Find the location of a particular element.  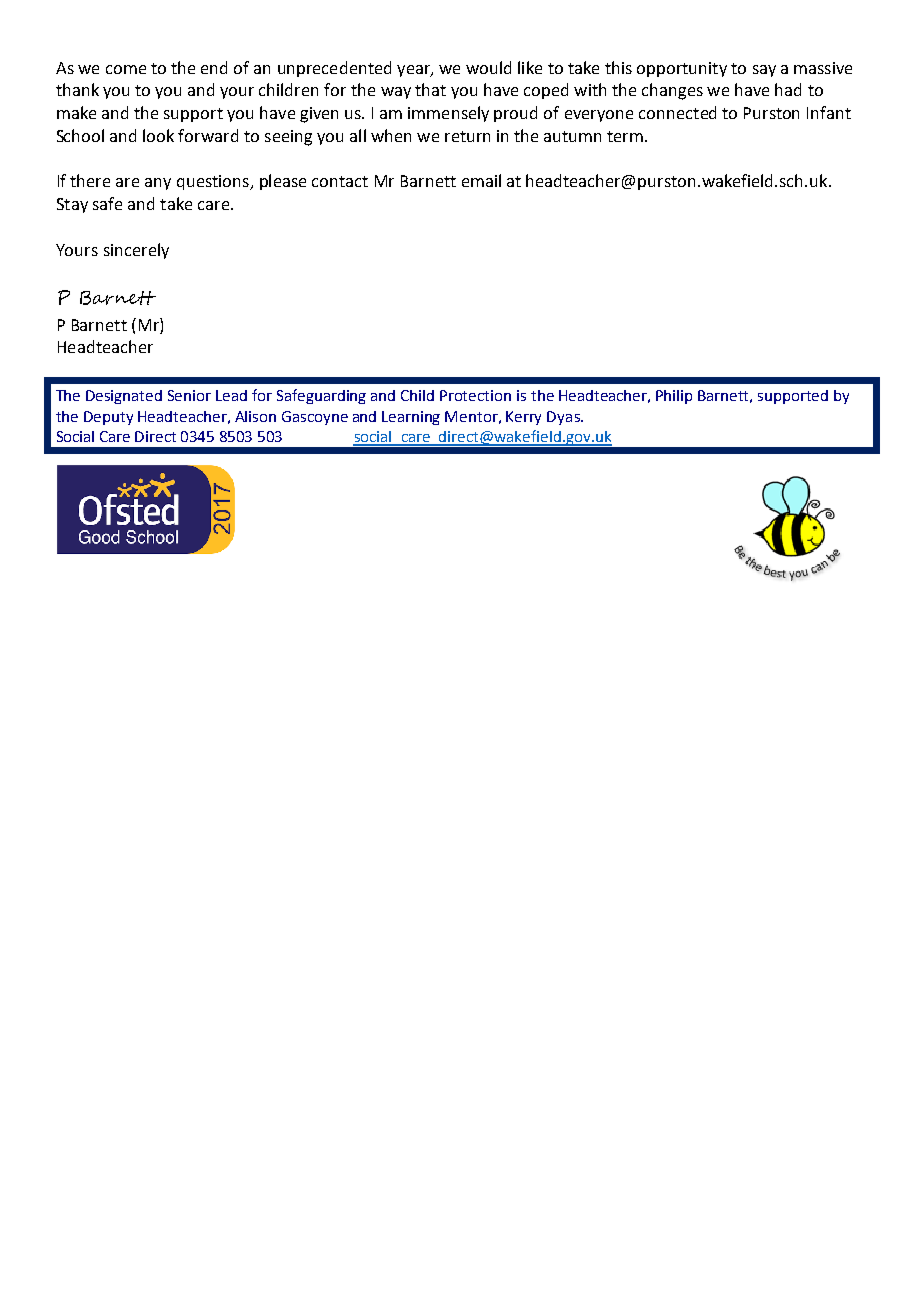

sincerely is located at coordinates (136, 251).
